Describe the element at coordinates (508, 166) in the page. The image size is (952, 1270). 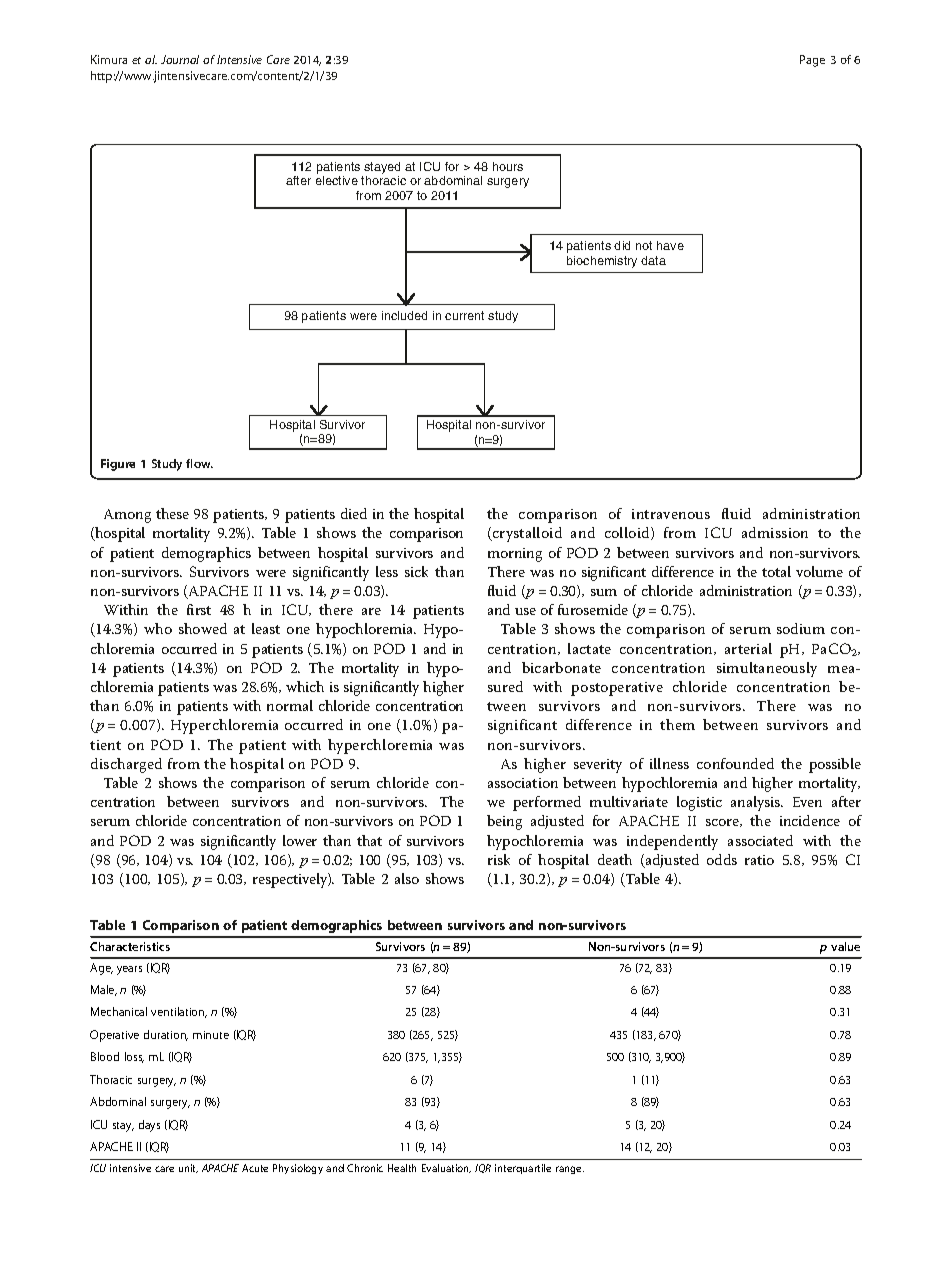
I see `hours` at that location.
